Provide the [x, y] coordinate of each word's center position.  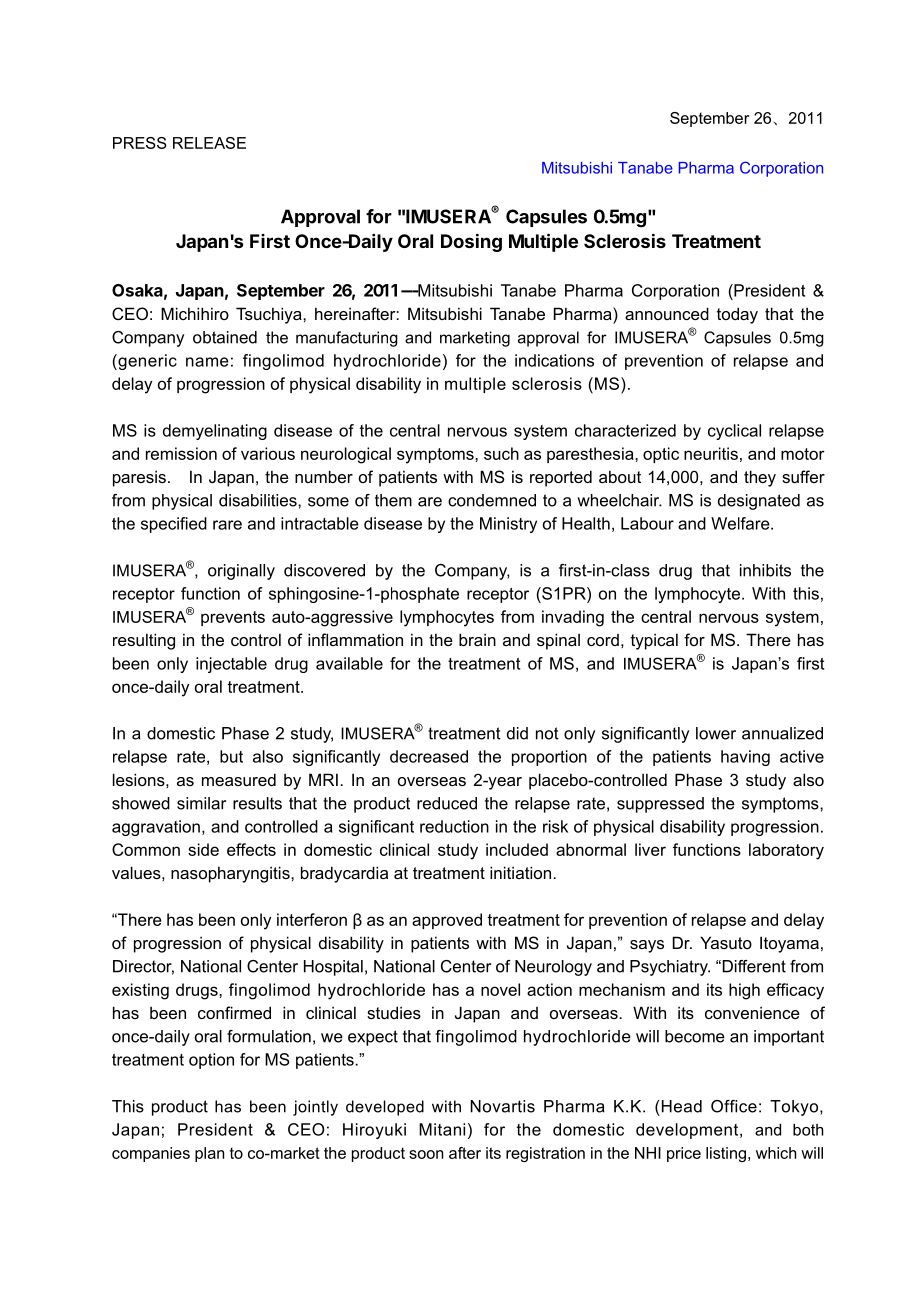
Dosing [471, 242]
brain [477, 639]
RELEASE [209, 143]
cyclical [734, 432]
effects [251, 849]
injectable [231, 665]
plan [209, 1154]
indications [554, 360]
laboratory [786, 851]
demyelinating [215, 432]
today [737, 315]
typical [654, 641]
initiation [520, 872]
